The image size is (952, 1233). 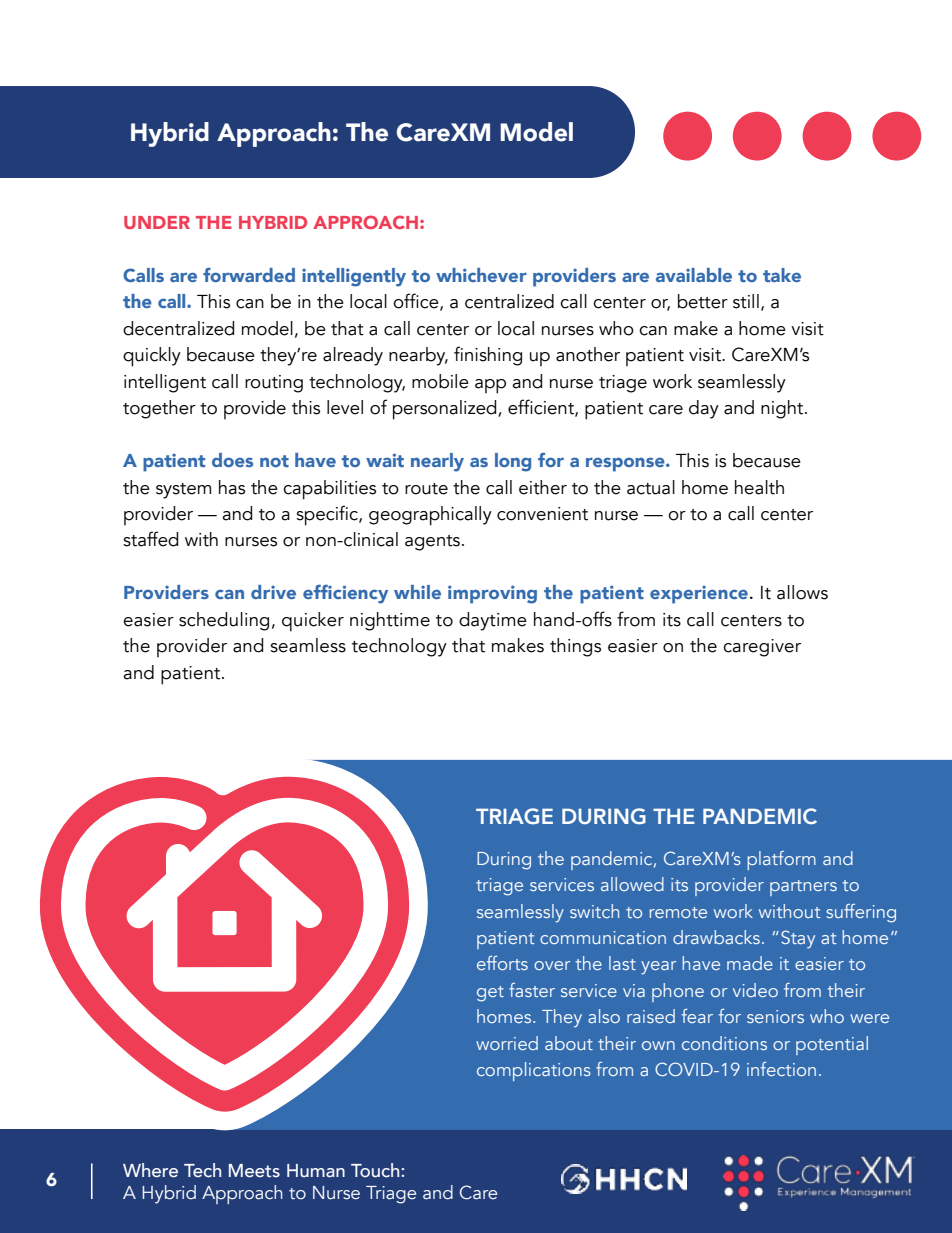 I want to click on efforts, so click(x=502, y=963).
